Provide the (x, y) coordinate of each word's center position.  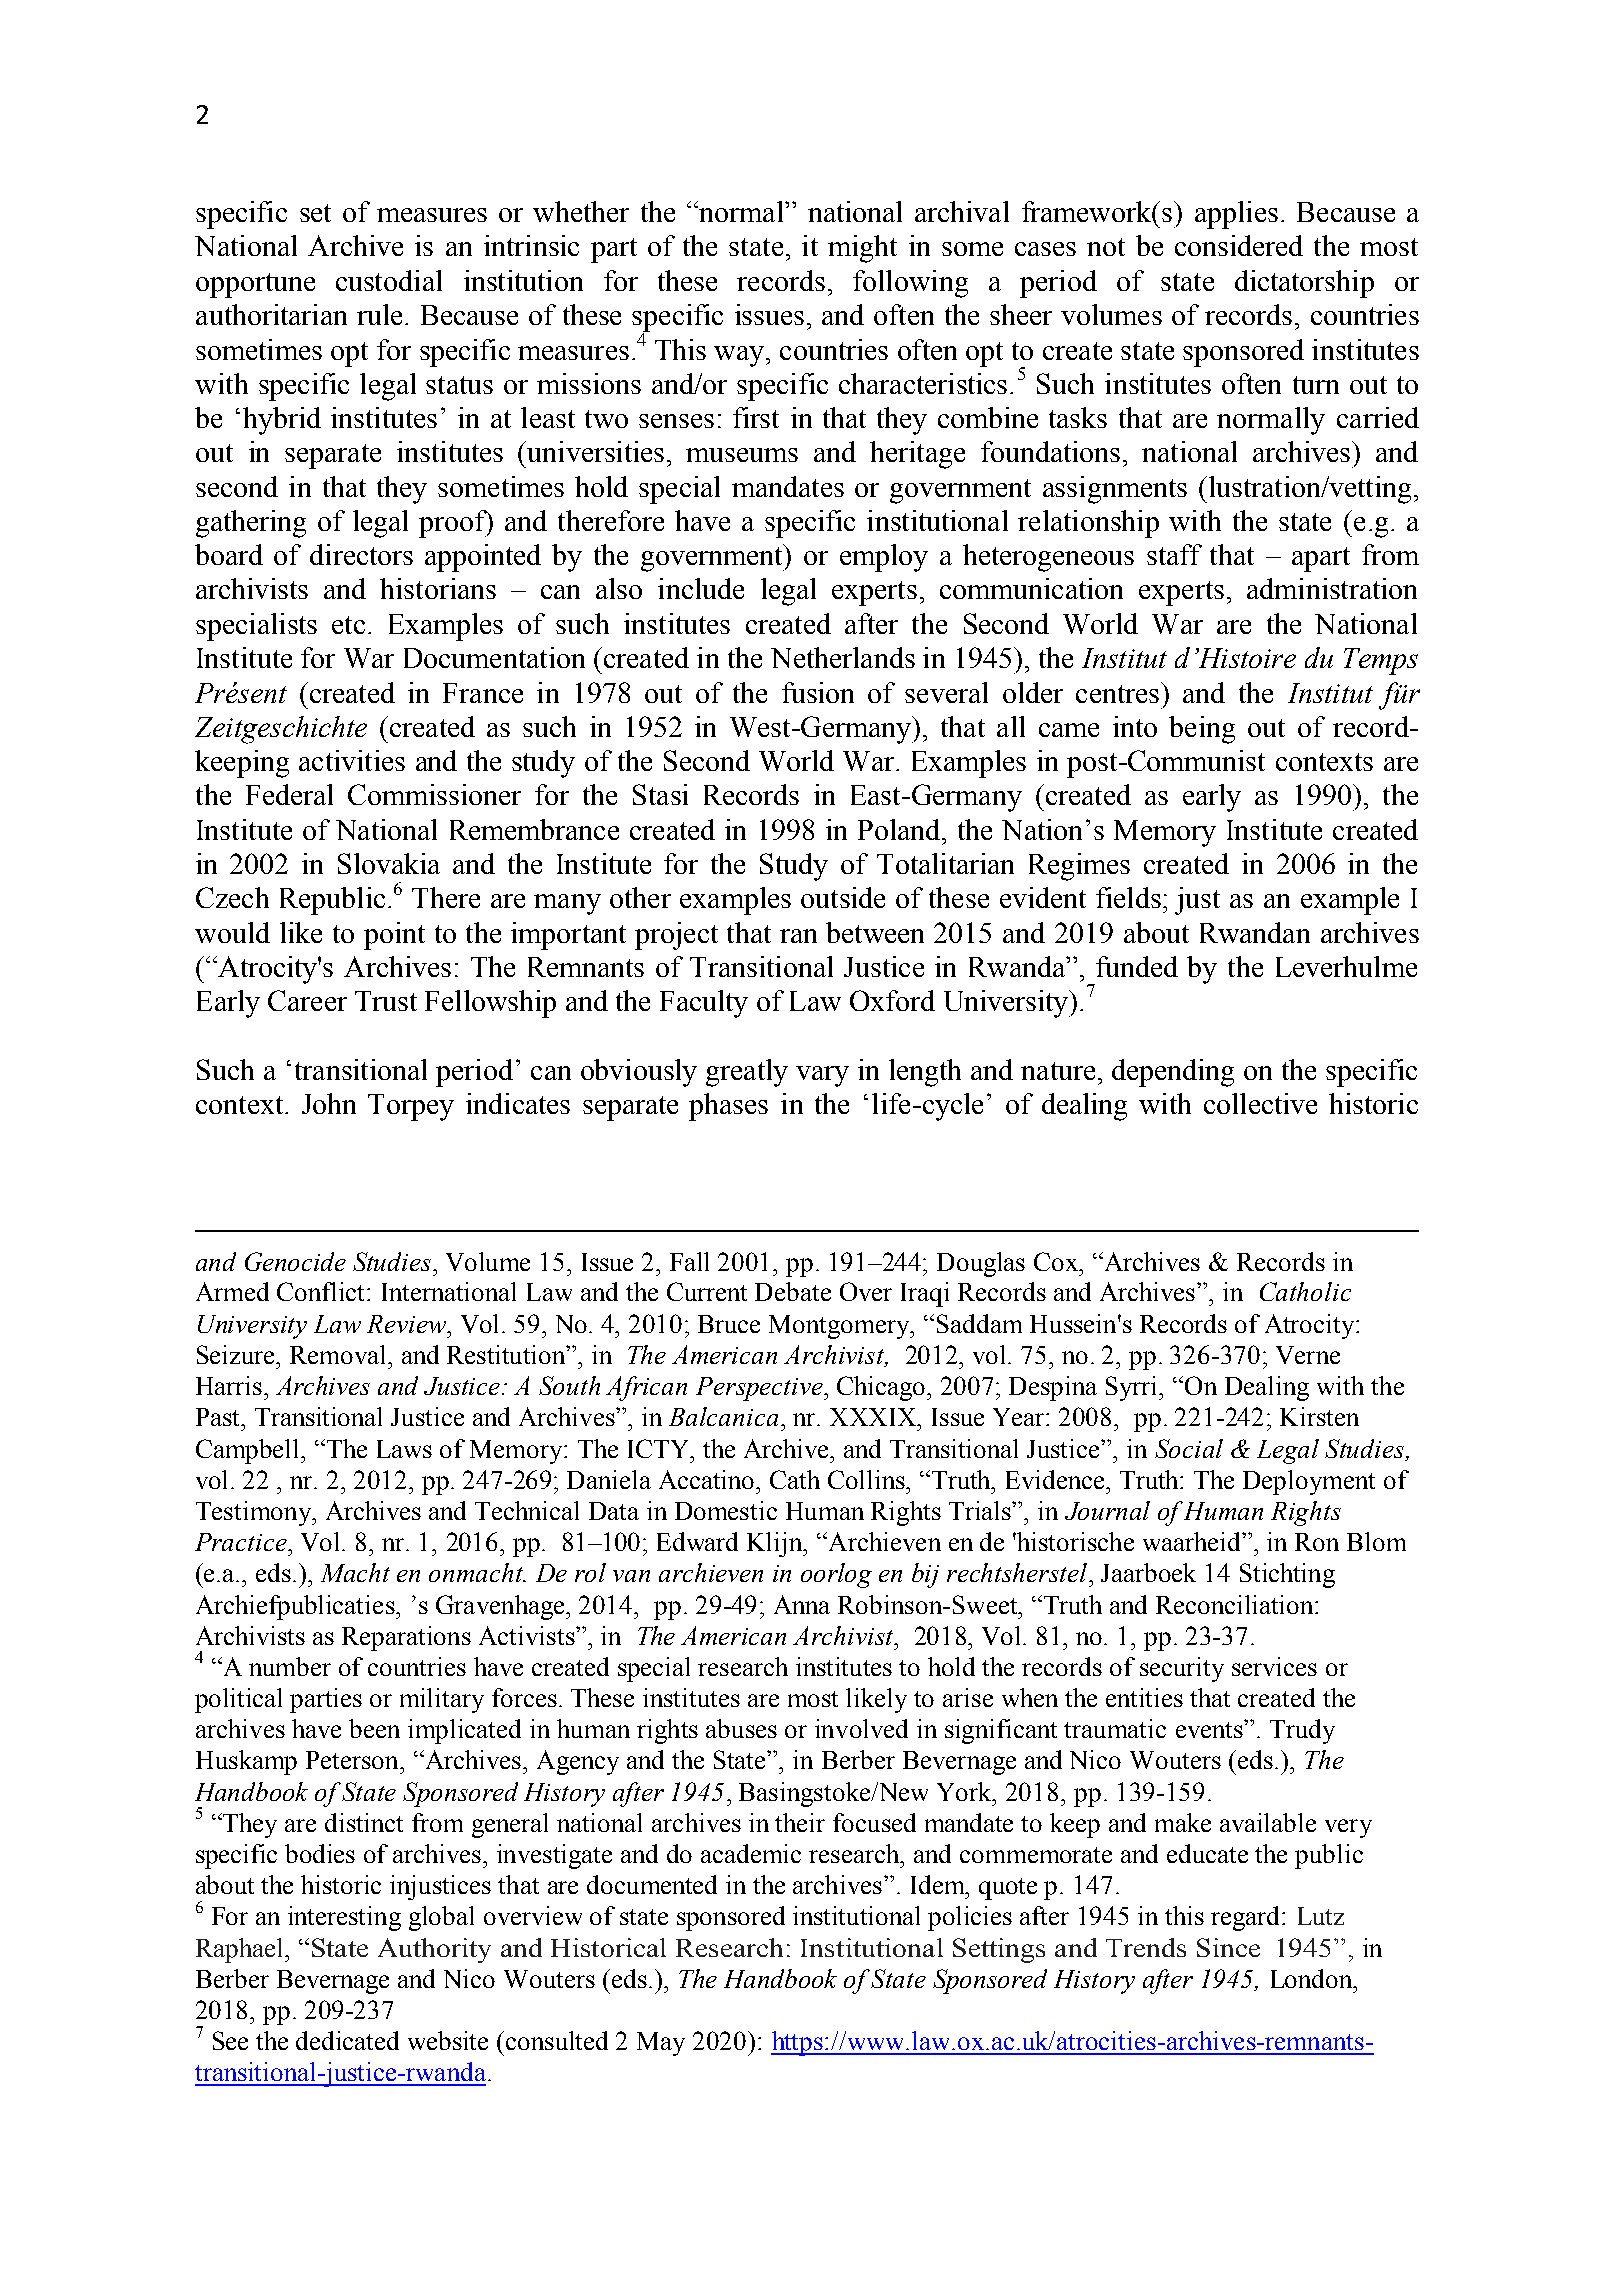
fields (1128, 897)
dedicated (347, 2040)
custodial (389, 280)
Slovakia (389, 863)
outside (843, 897)
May (661, 2044)
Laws (404, 1449)
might (862, 249)
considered (1239, 245)
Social (1189, 1448)
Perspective (760, 1389)
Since (1228, 1947)
